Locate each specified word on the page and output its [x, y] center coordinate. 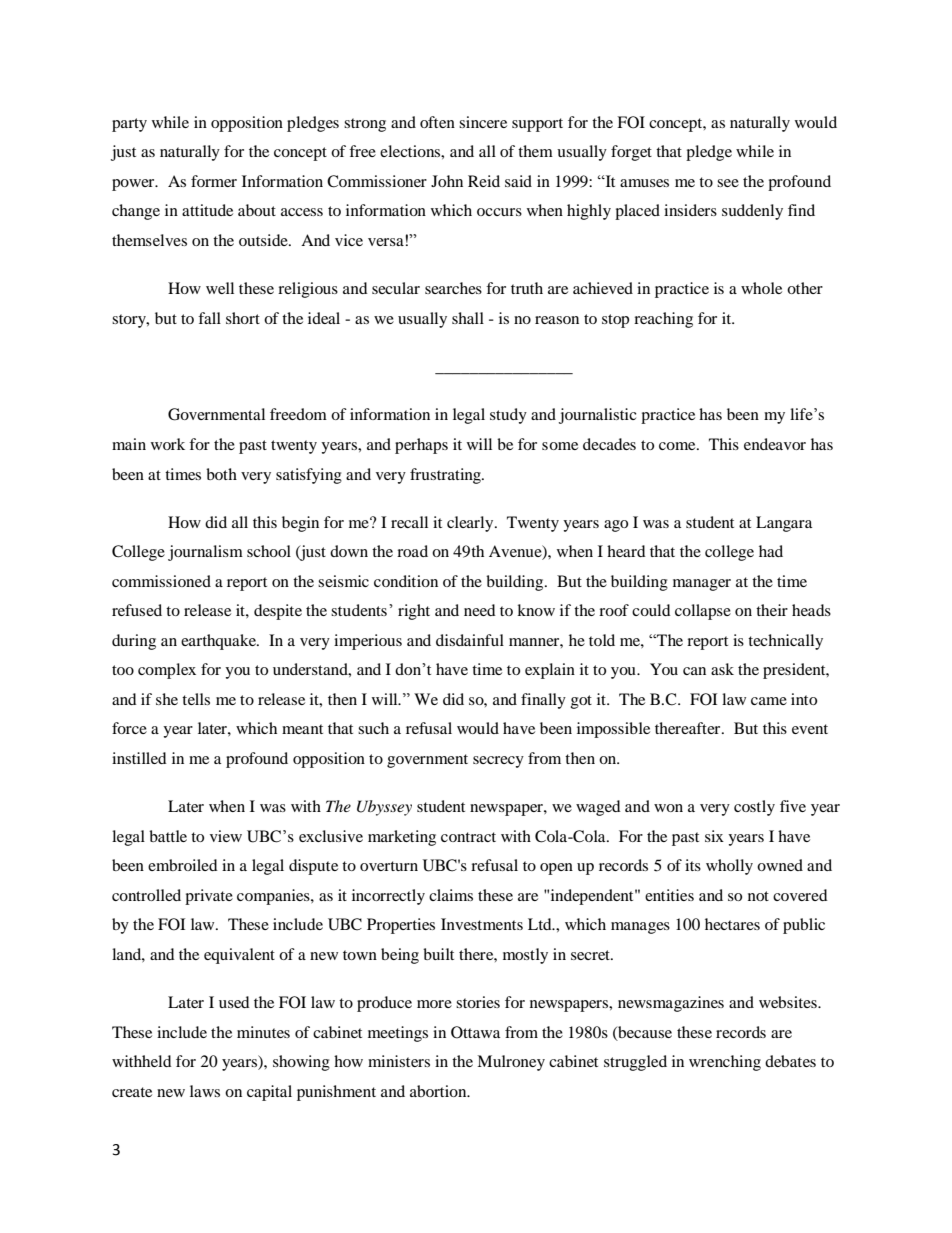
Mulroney [511, 1063]
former [214, 181]
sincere [483, 122]
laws [205, 1091]
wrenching [725, 1063]
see [728, 183]
